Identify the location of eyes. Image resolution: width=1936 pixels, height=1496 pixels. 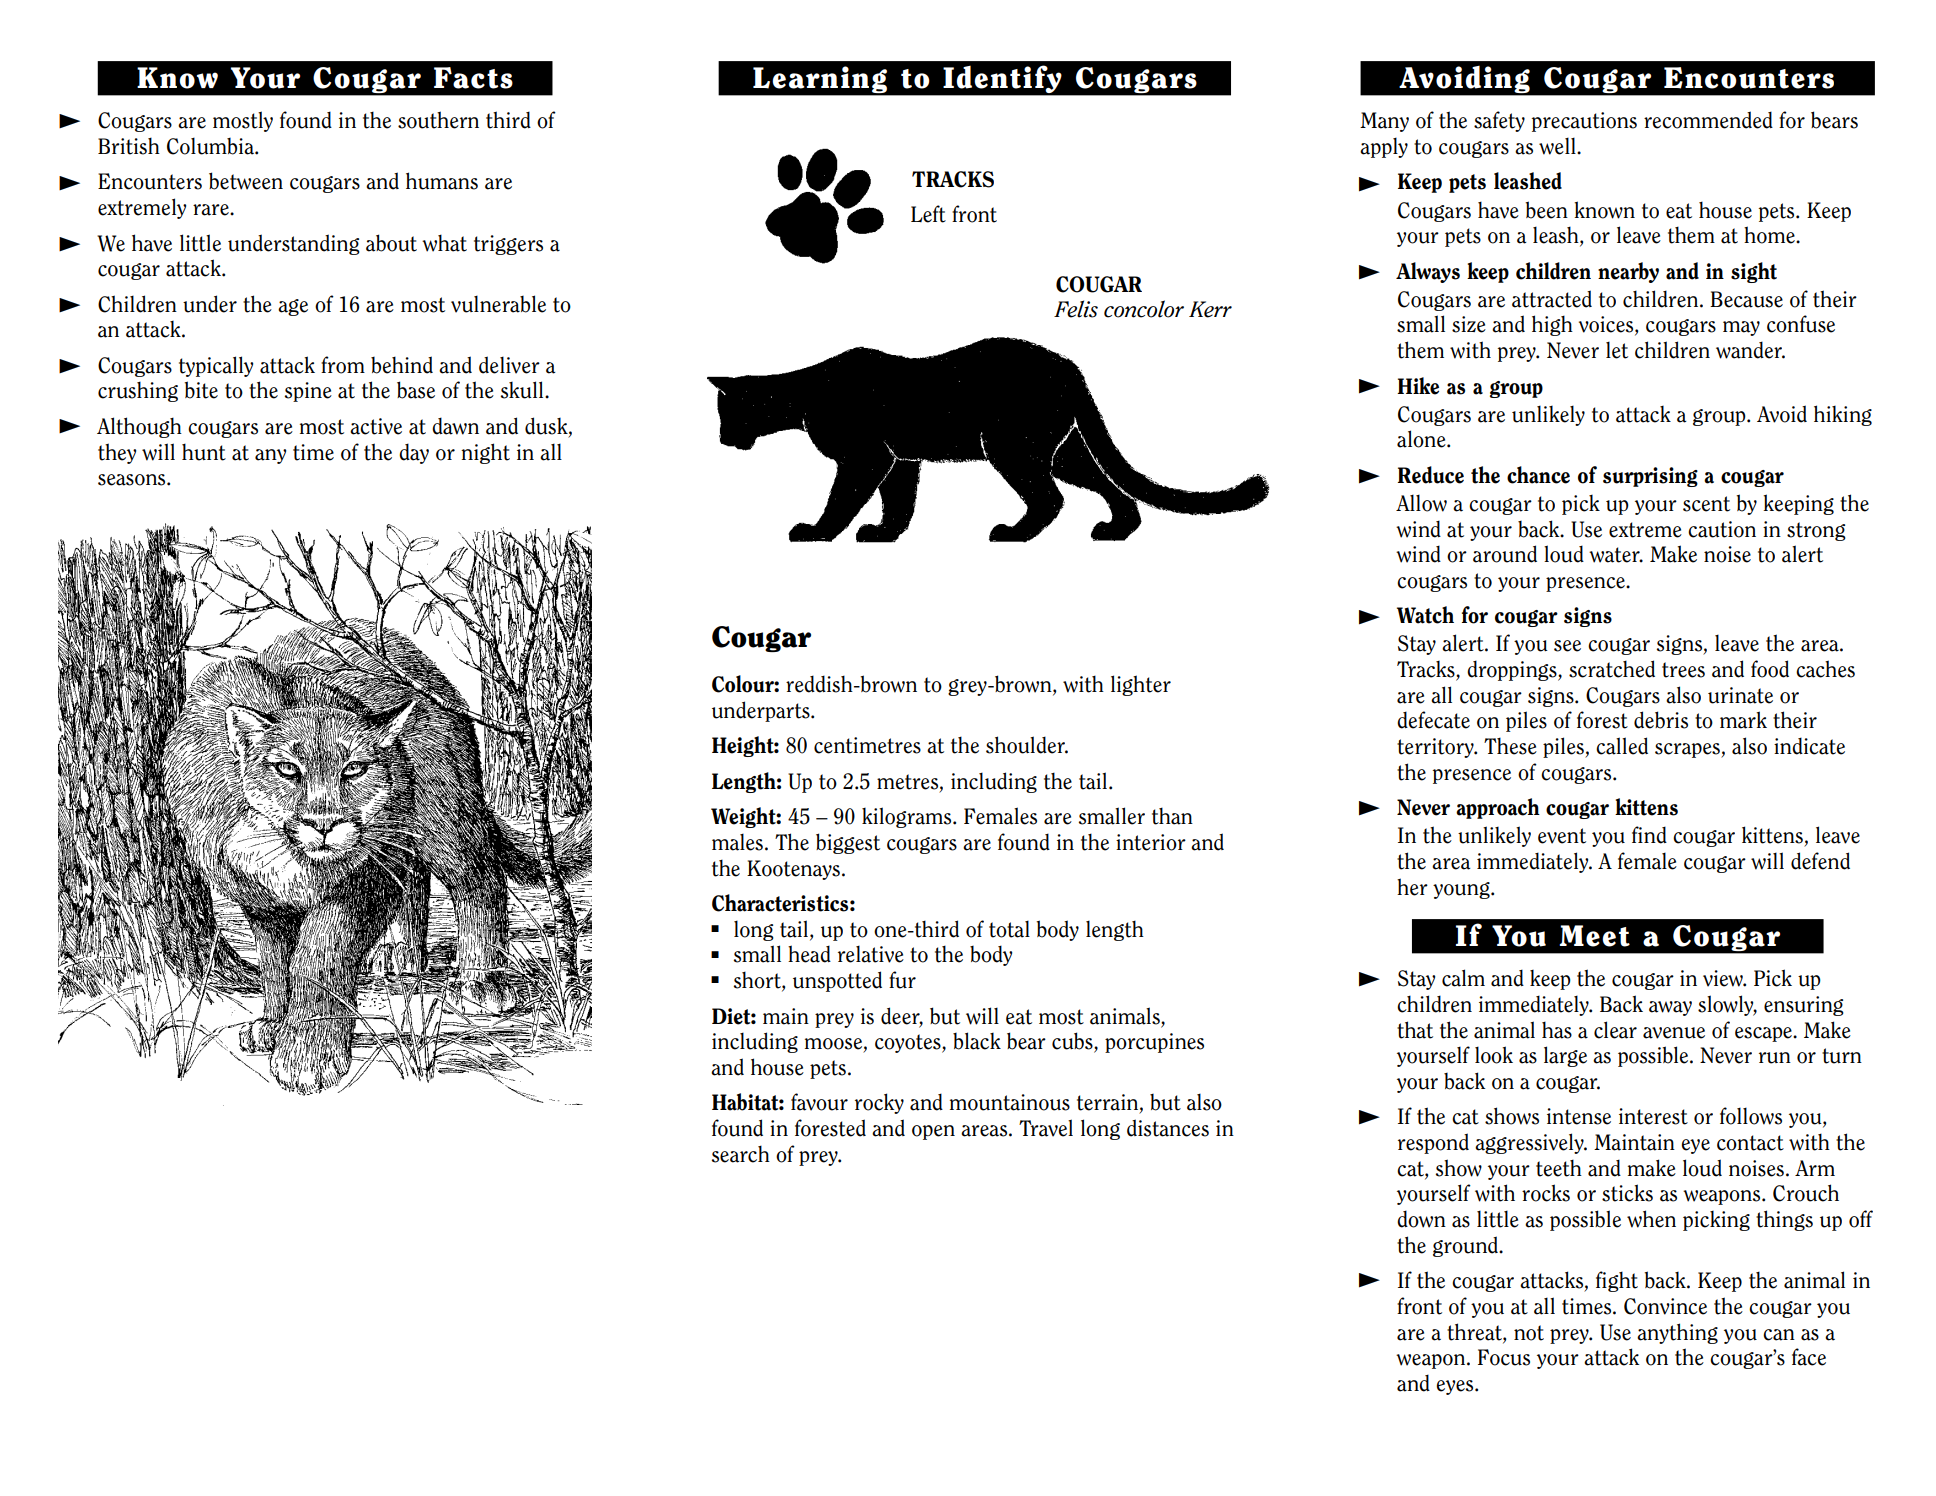
(1456, 1387).
